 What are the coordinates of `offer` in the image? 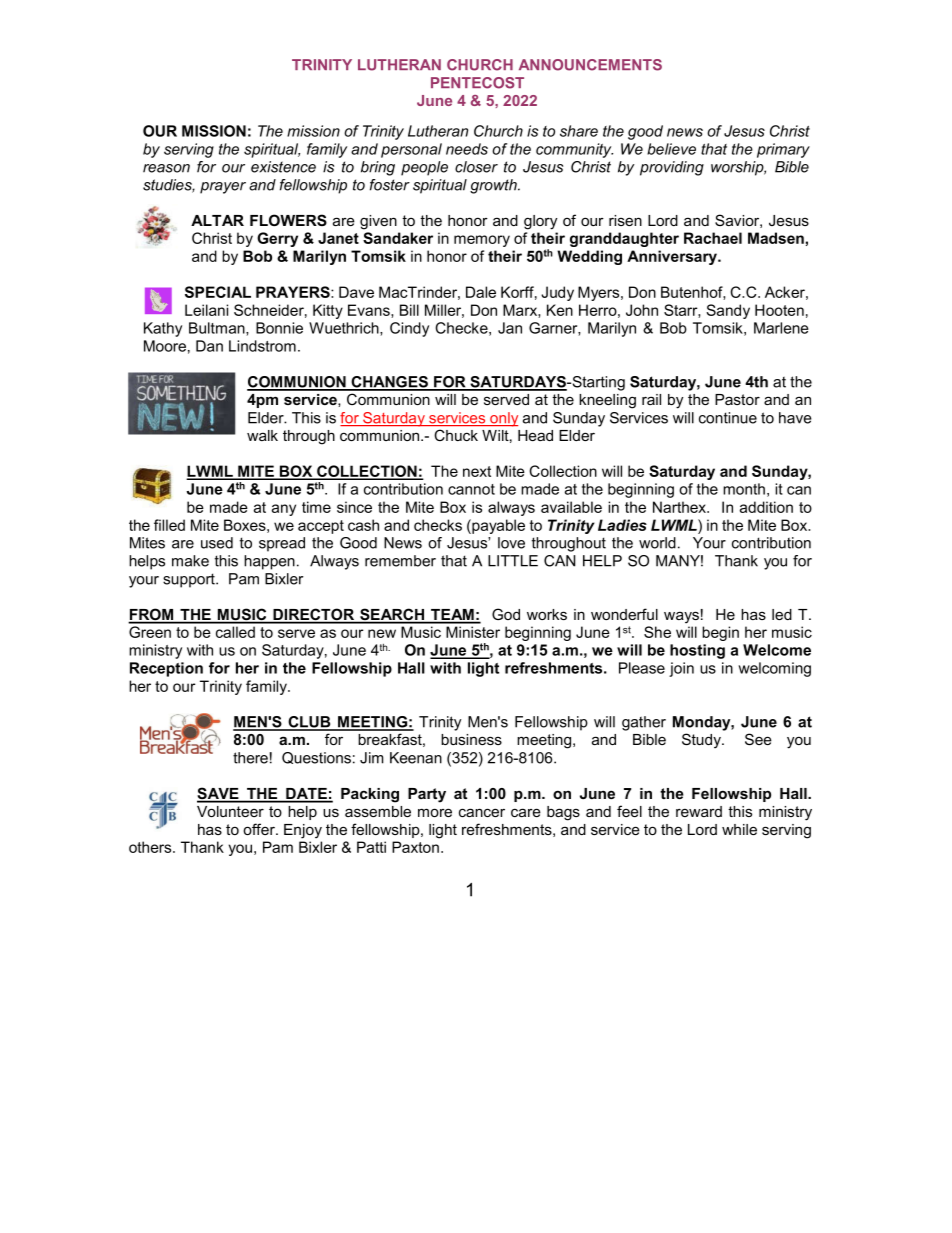 It's located at (260, 829).
